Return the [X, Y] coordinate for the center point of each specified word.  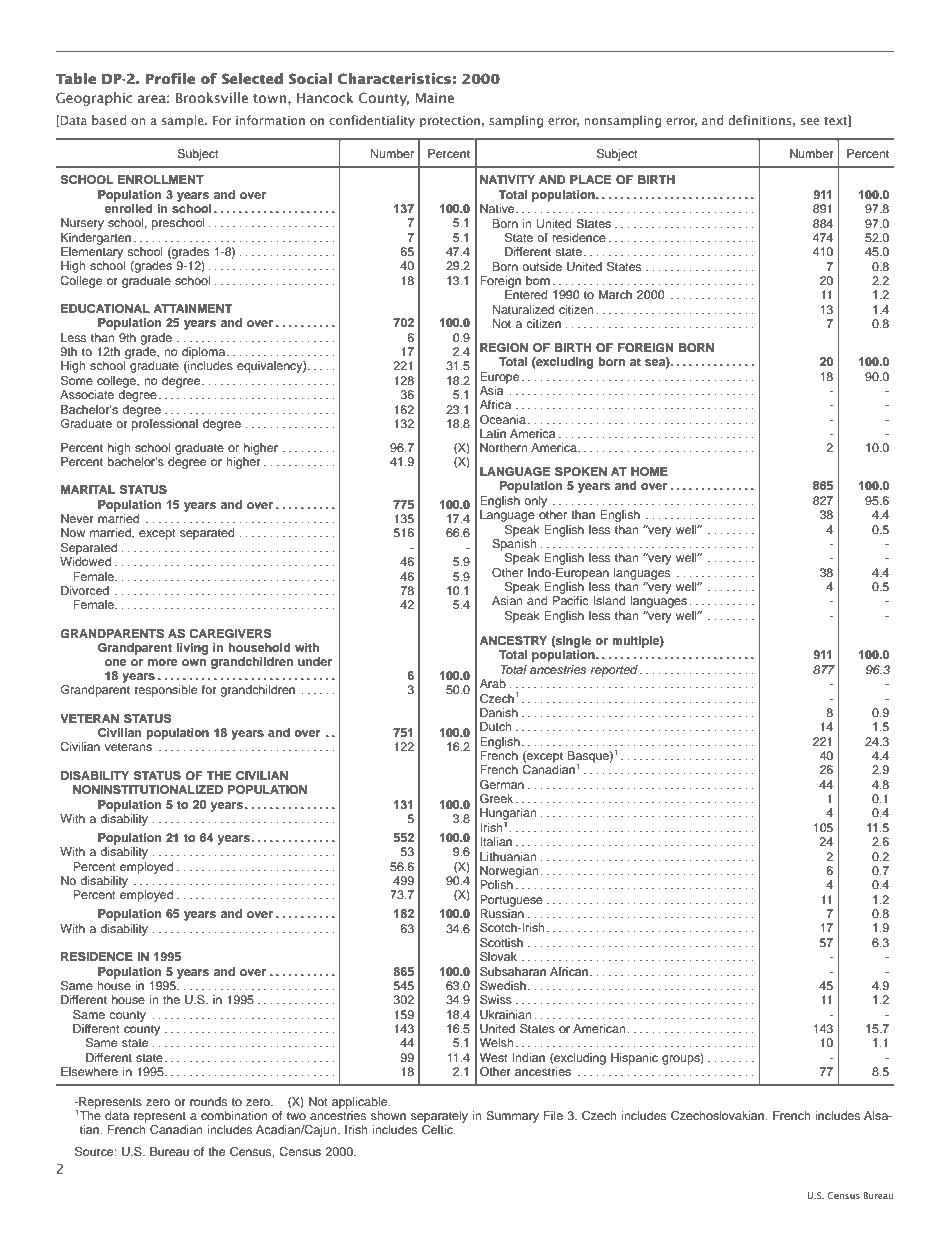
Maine [435, 98]
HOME [649, 472]
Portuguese [511, 901]
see [810, 121]
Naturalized [523, 309]
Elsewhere [89, 1071]
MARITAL [88, 489]
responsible [166, 691]
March [615, 294]
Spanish [514, 543]
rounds [208, 1101]
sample [184, 121]
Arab [493, 683]
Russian [502, 913]
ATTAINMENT [192, 308]
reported [614, 671]
